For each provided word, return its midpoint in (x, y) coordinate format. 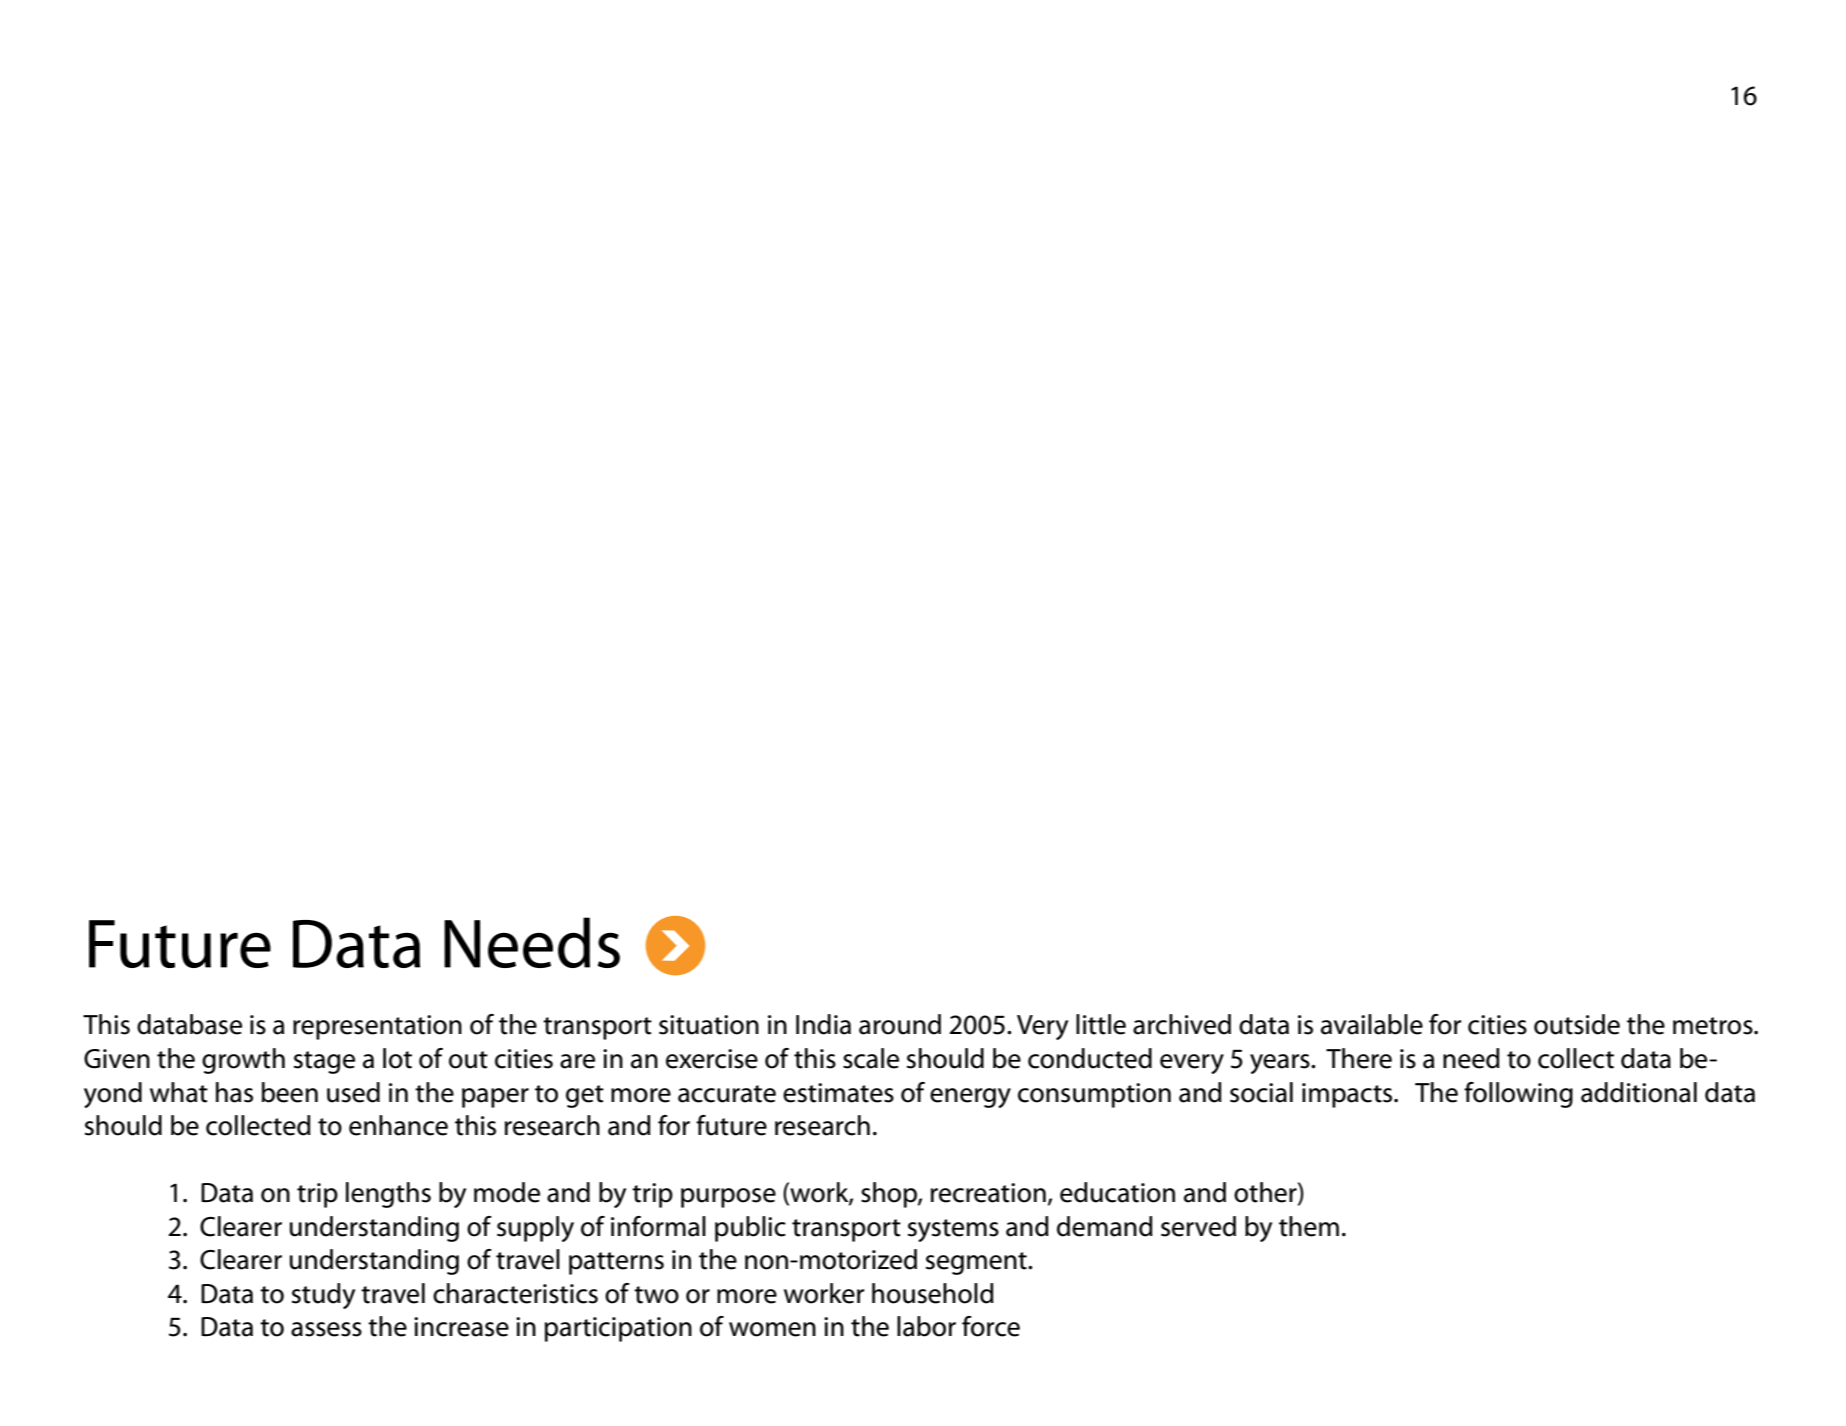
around (900, 1024)
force (991, 1326)
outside (1577, 1024)
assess (326, 1329)
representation (377, 1027)
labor (926, 1326)
